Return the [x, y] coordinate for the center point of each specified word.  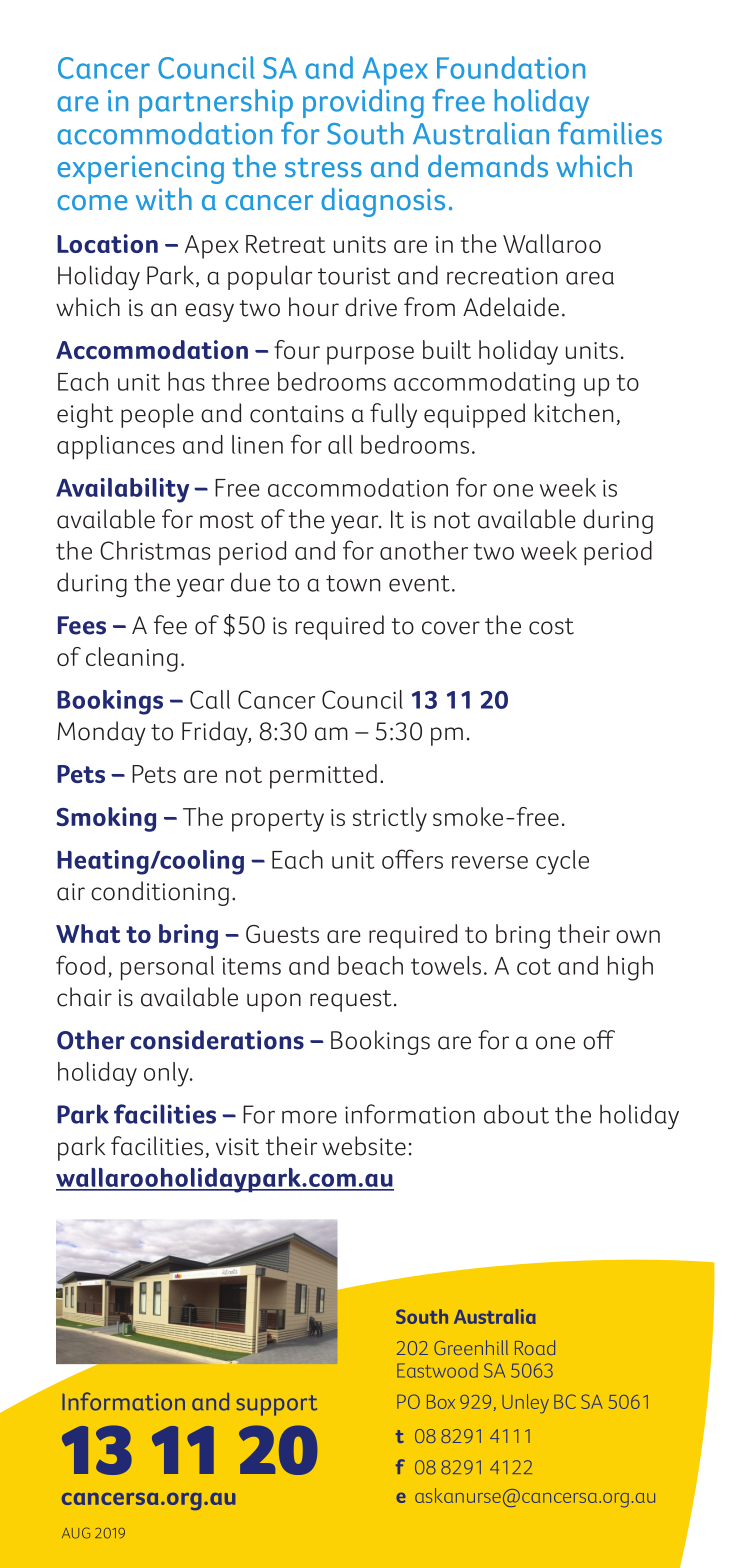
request [351, 1001]
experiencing [140, 169]
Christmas [155, 550]
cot [534, 966]
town [353, 583]
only [167, 1074]
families [610, 133]
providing [363, 103]
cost [551, 626]
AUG [76, 1533]
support [277, 1405]
